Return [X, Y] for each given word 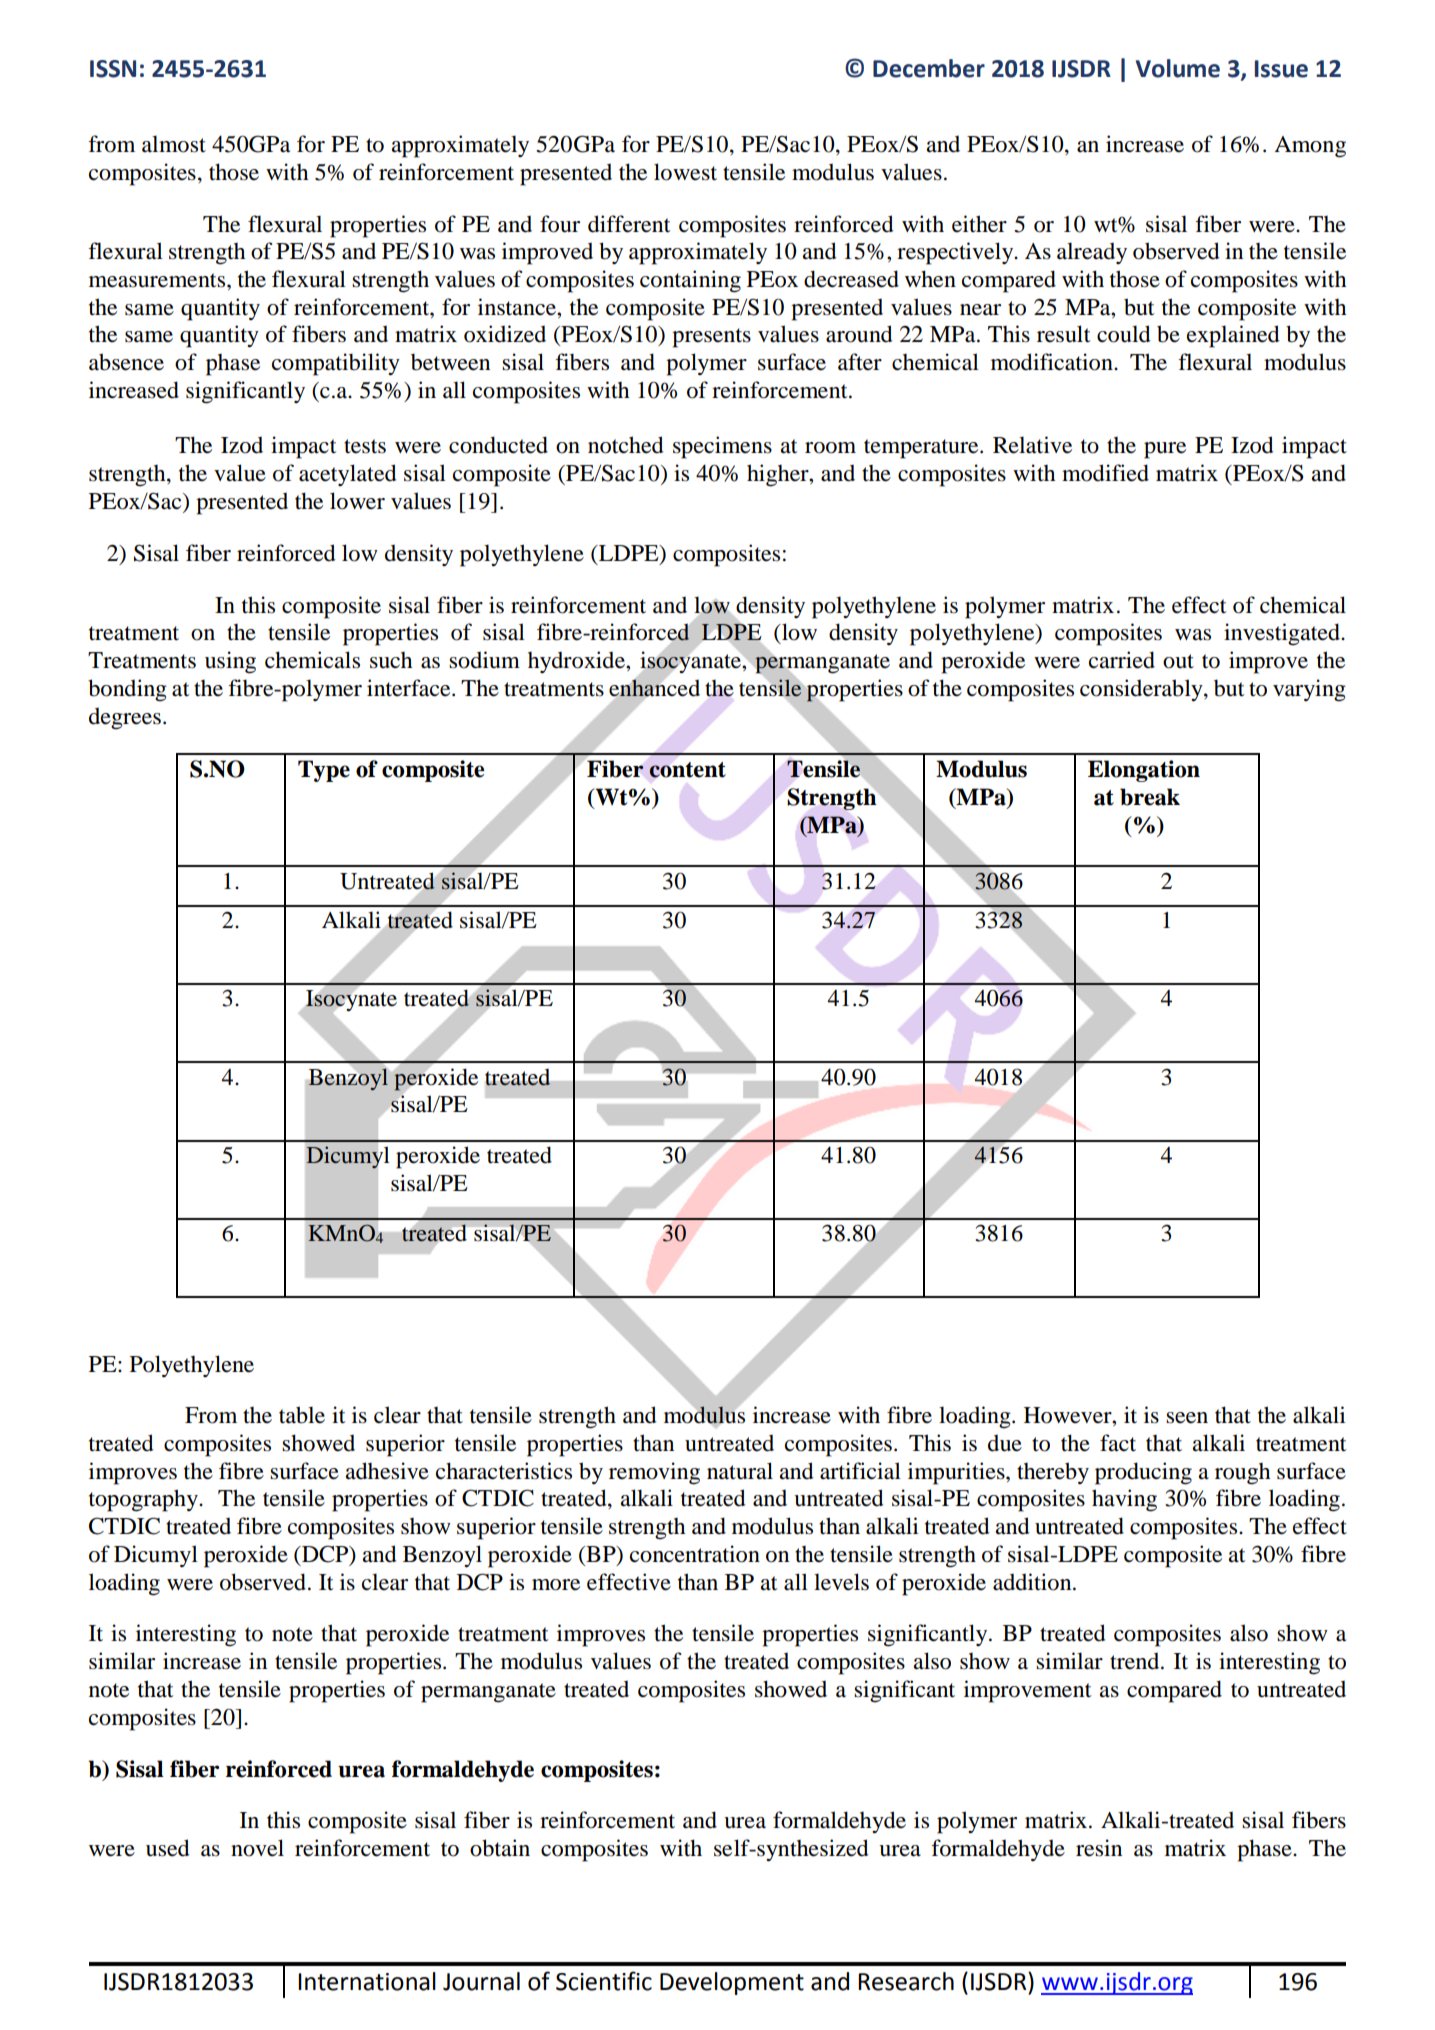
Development [732, 1983]
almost [174, 144]
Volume [1177, 68]
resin [1099, 1848]
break [1150, 797]
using [230, 662]
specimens [722, 447]
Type [324, 771]
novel [257, 1848]
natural [740, 1471]
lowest [685, 172]
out [1178, 661]
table [302, 1415]
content [687, 770]
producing [1143, 1473]
